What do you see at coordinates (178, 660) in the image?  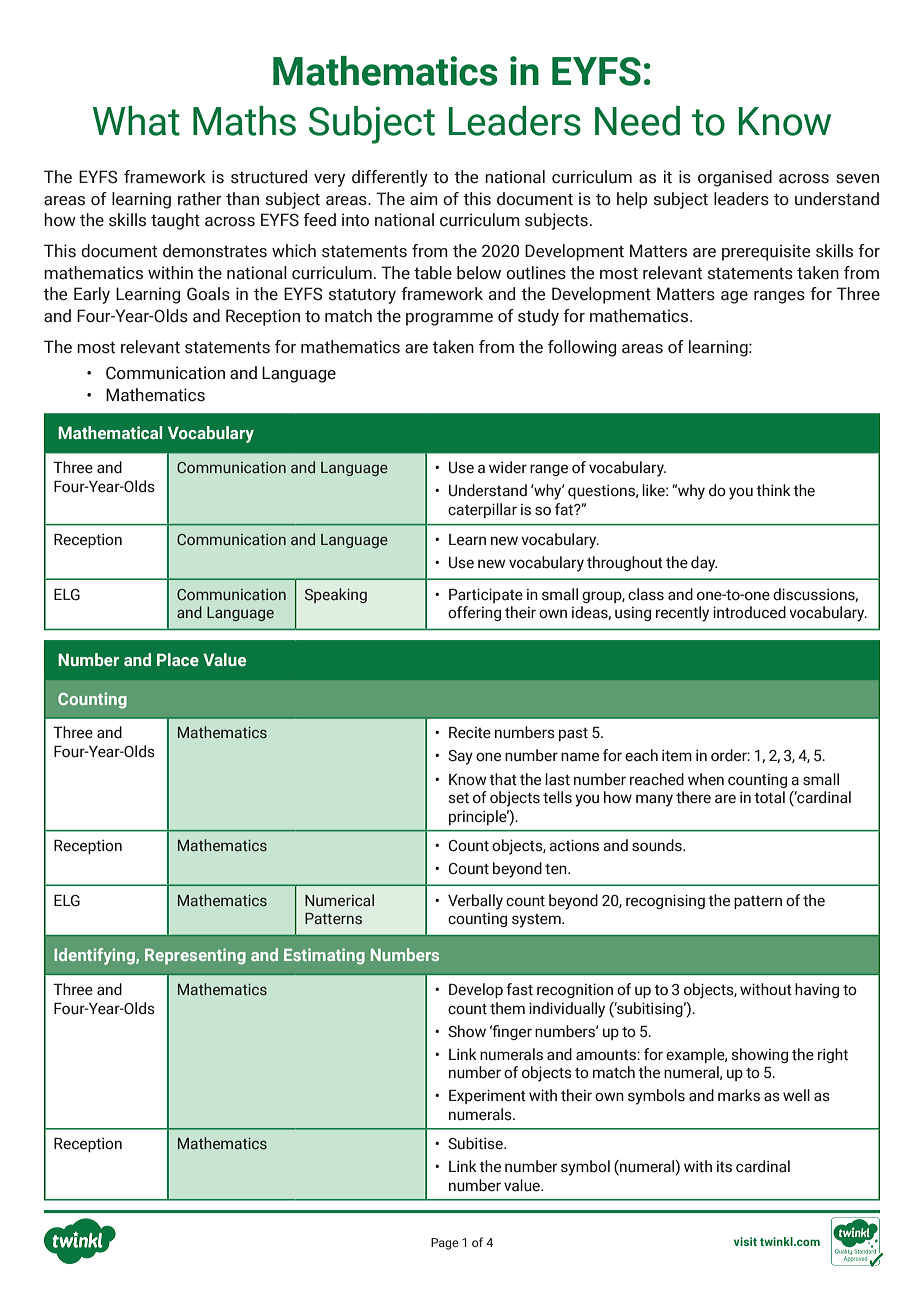 I see `Place` at bounding box center [178, 660].
